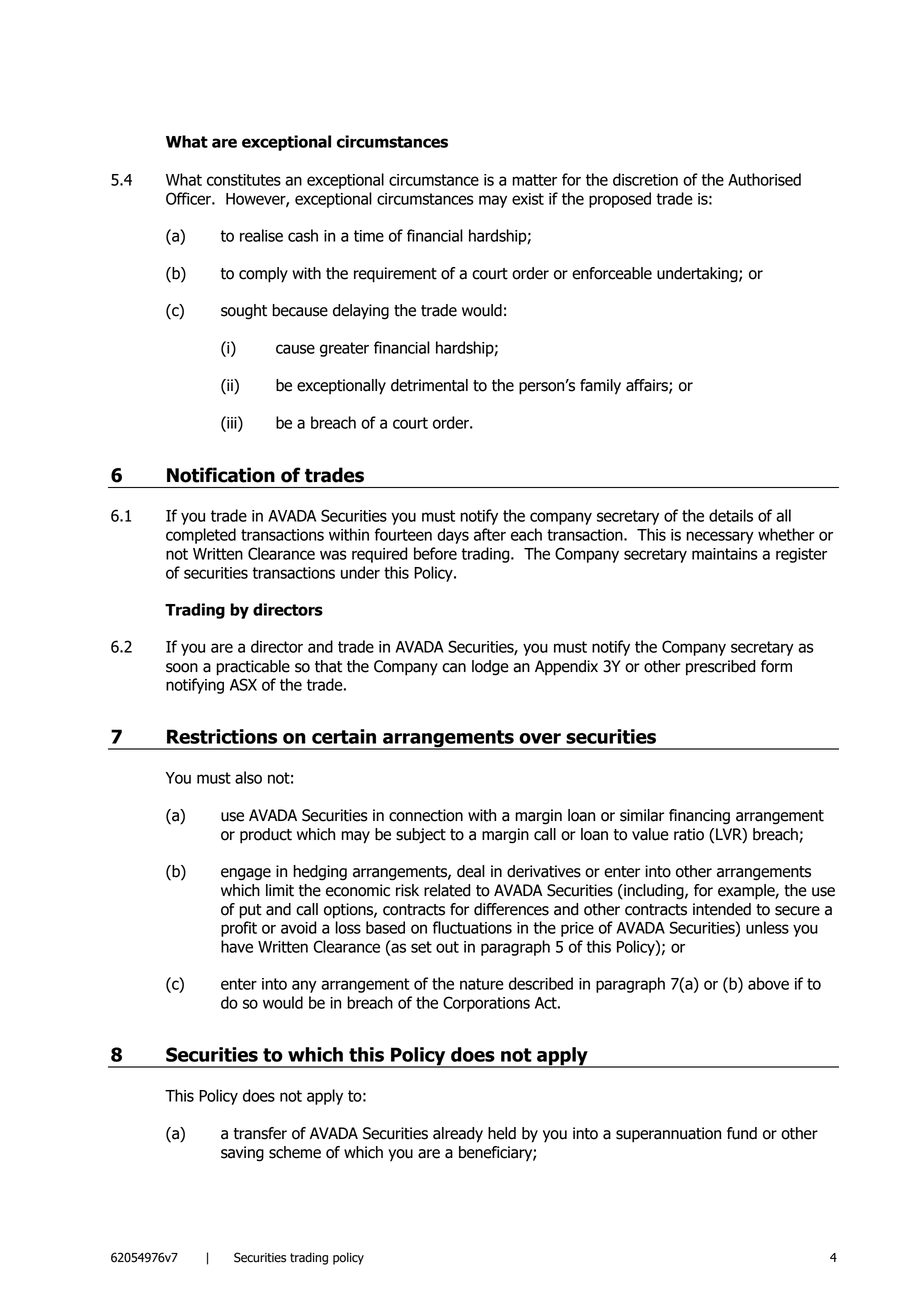  Describe the element at coordinates (260, 1133) in the image. I see `transfer` at that location.
